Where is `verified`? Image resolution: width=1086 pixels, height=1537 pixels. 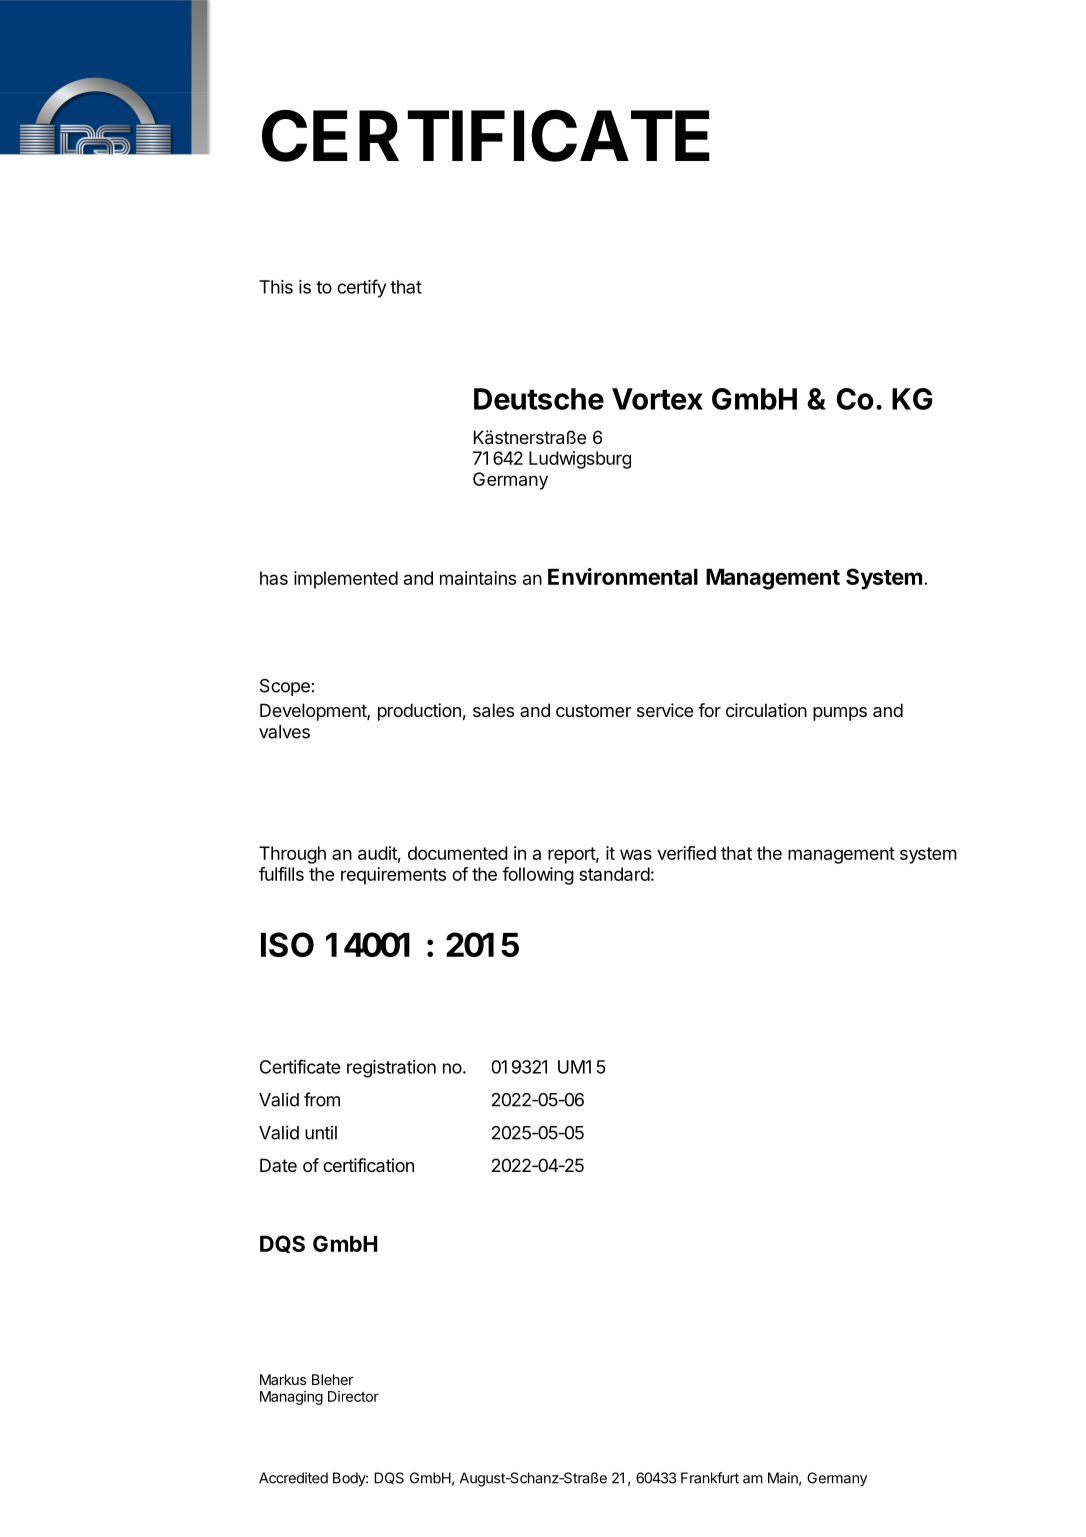
verified is located at coordinates (686, 853).
